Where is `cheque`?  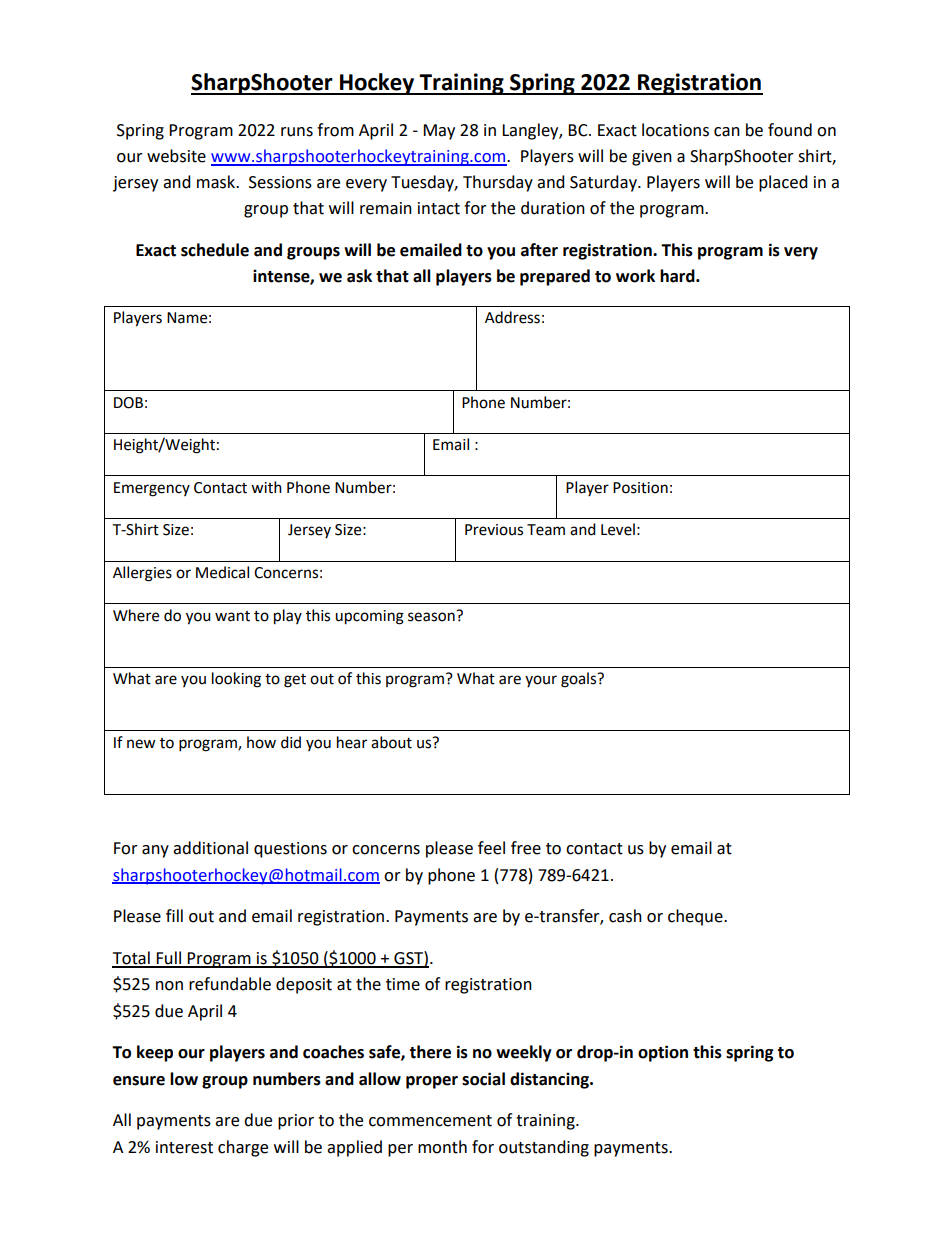
cheque is located at coordinates (696, 917).
